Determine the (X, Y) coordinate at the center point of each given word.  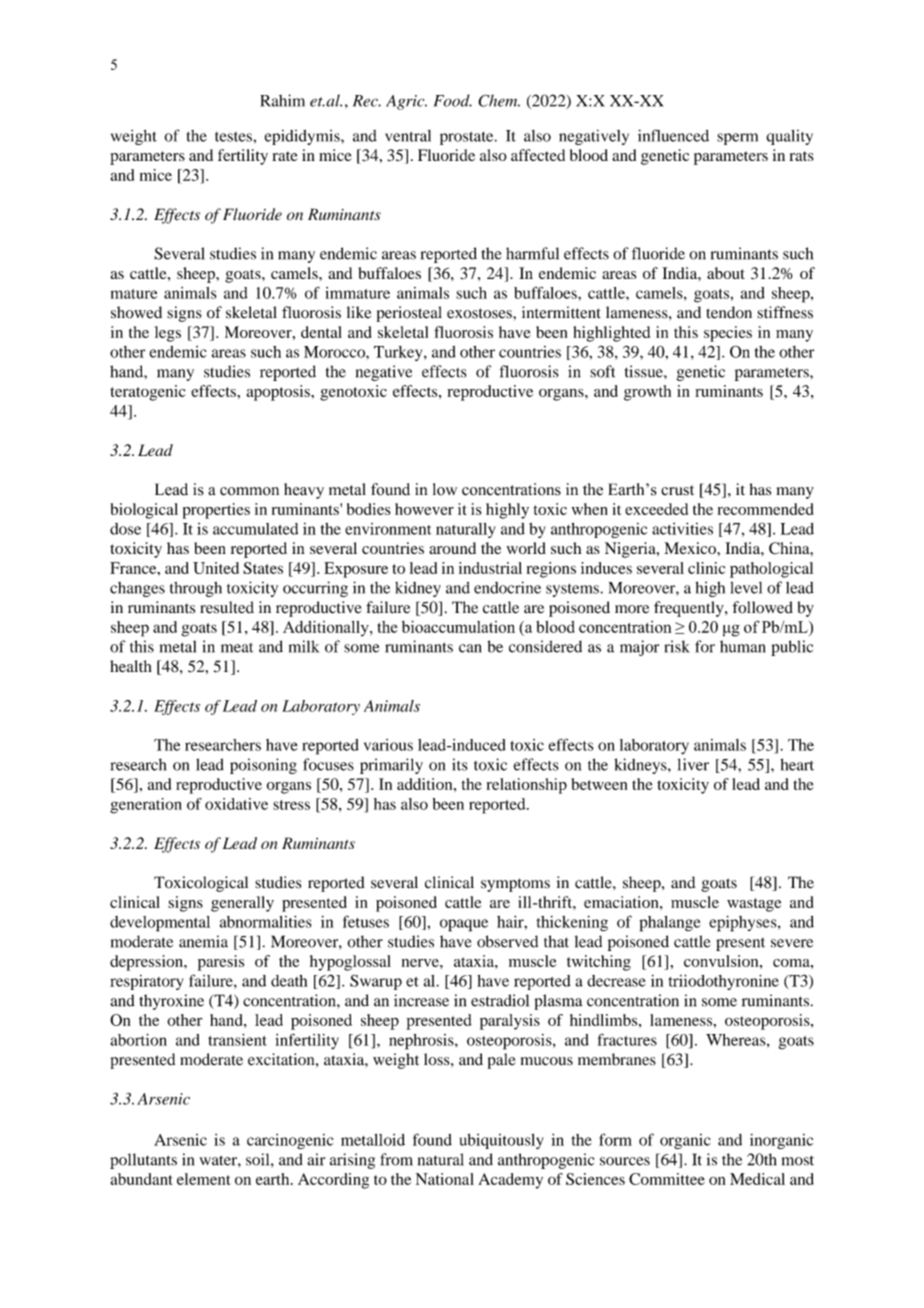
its (460, 764)
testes (234, 137)
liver (693, 764)
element (204, 1179)
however (424, 509)
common (249, 491)
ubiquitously (501, 1141)
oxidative (236, 804)
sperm (737, 139)
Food (453, 100)
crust (677, 490)
